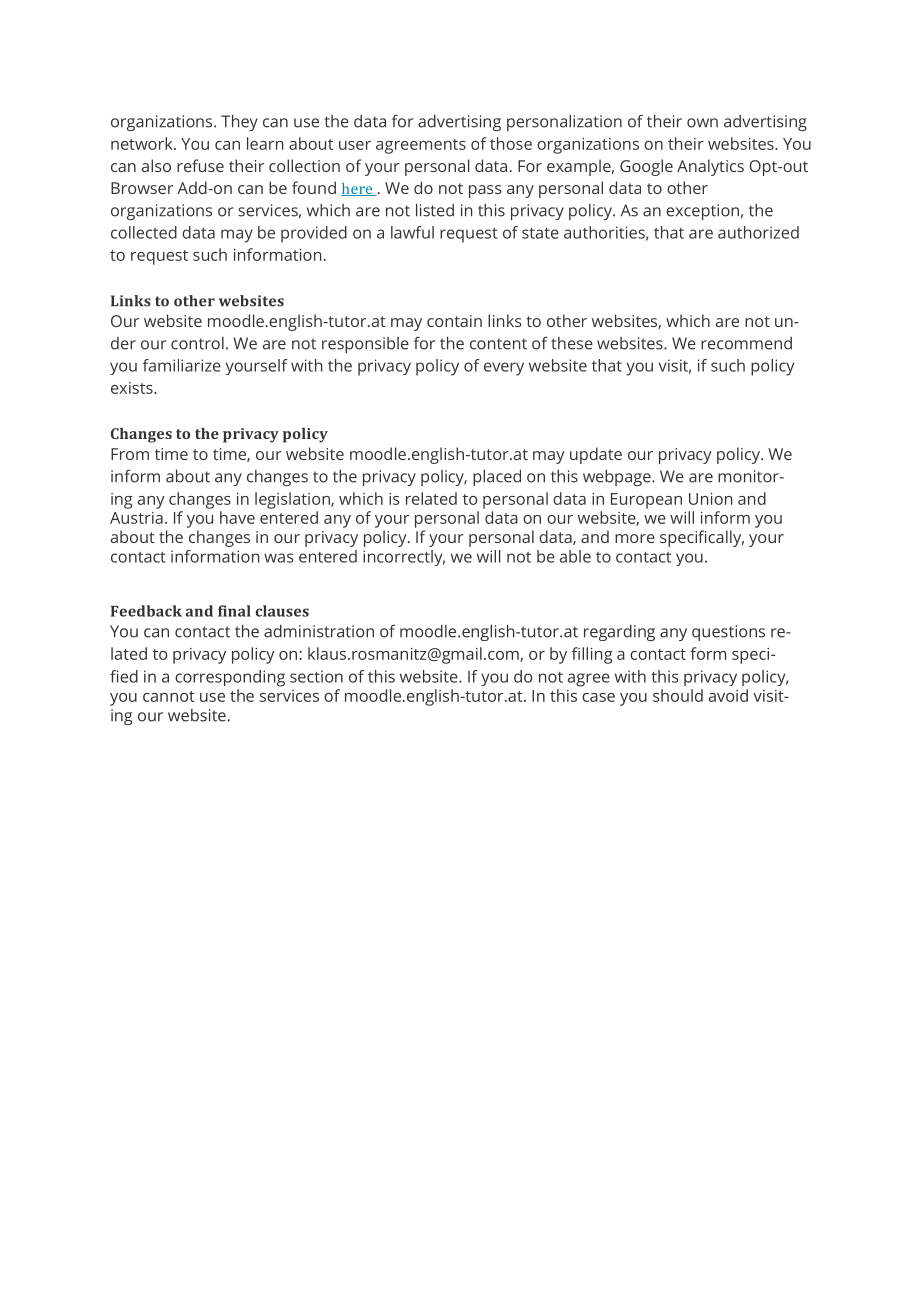 This screenshot has height=1308, width=924. I want to click on control, so click(197, 343).
